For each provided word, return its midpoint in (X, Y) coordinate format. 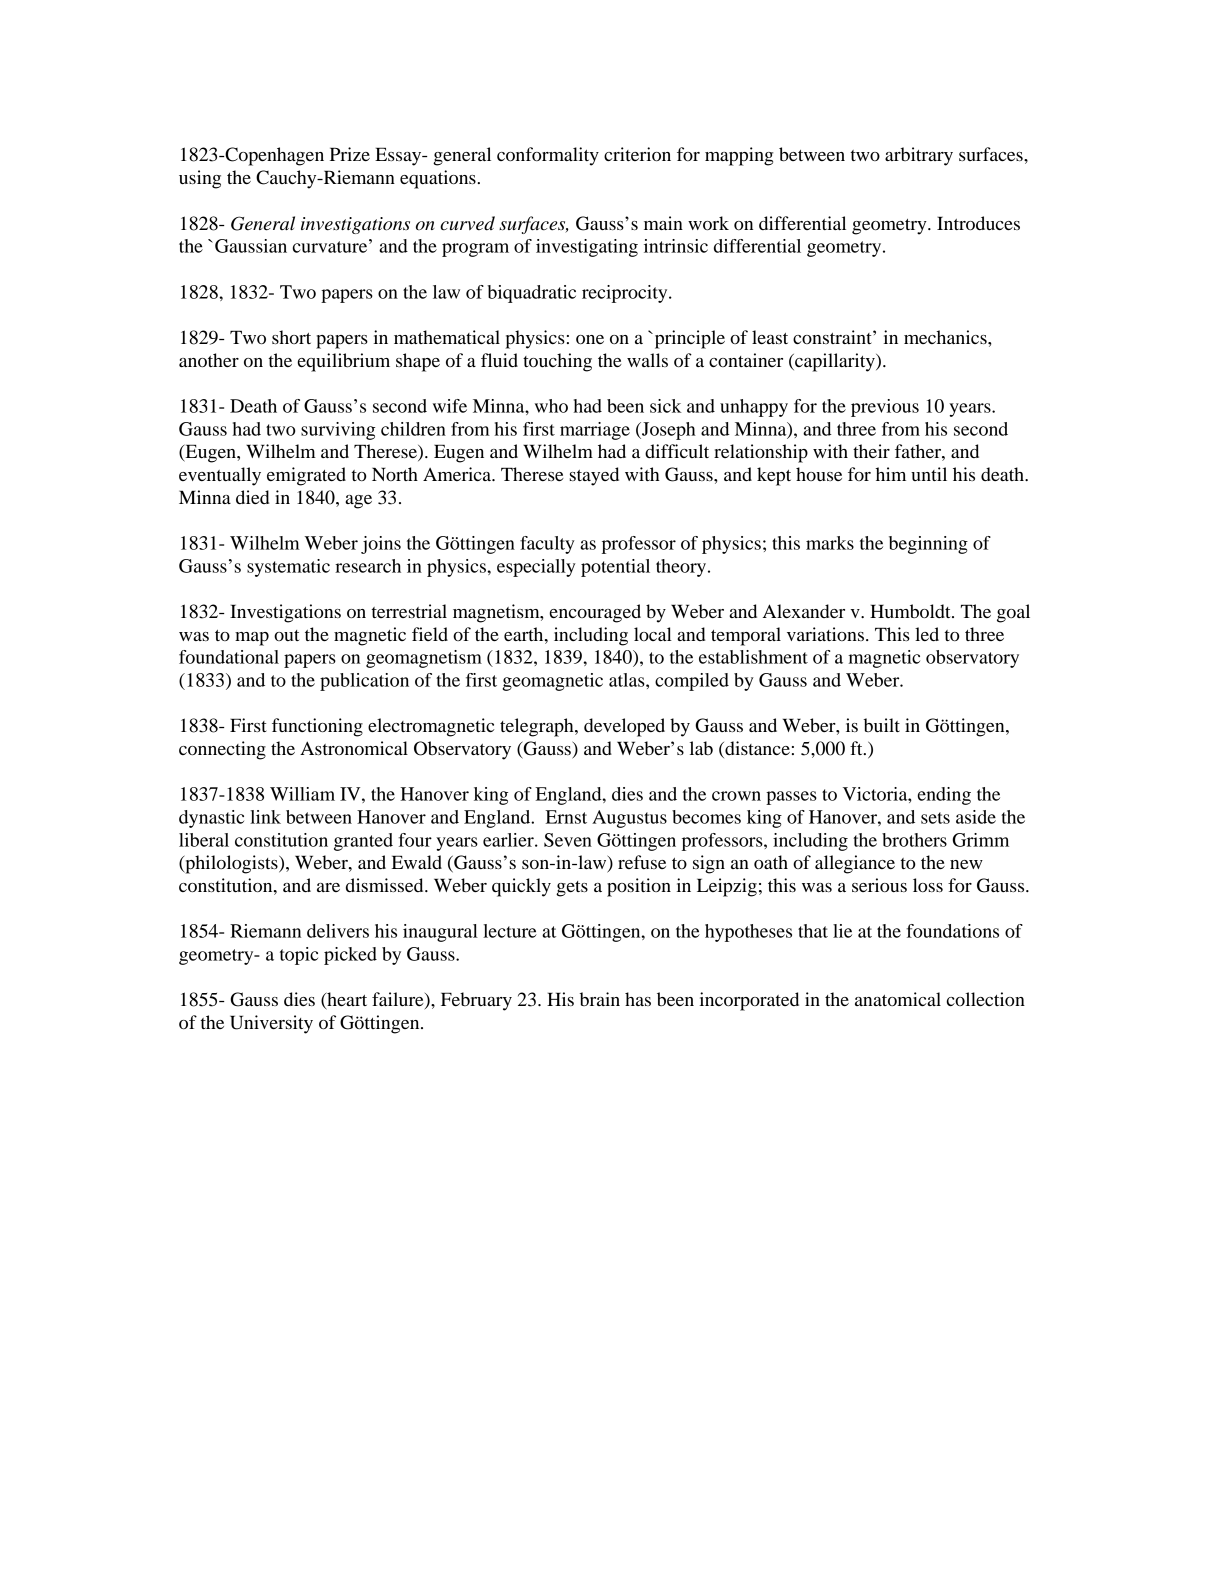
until (929, 474)
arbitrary (919, 156)
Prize (350, 154)
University (271, 1024)
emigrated (306, 476)
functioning (317, 727)
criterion (637, 154)
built (882, 725)
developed (624, 727)
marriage (595, 431)
